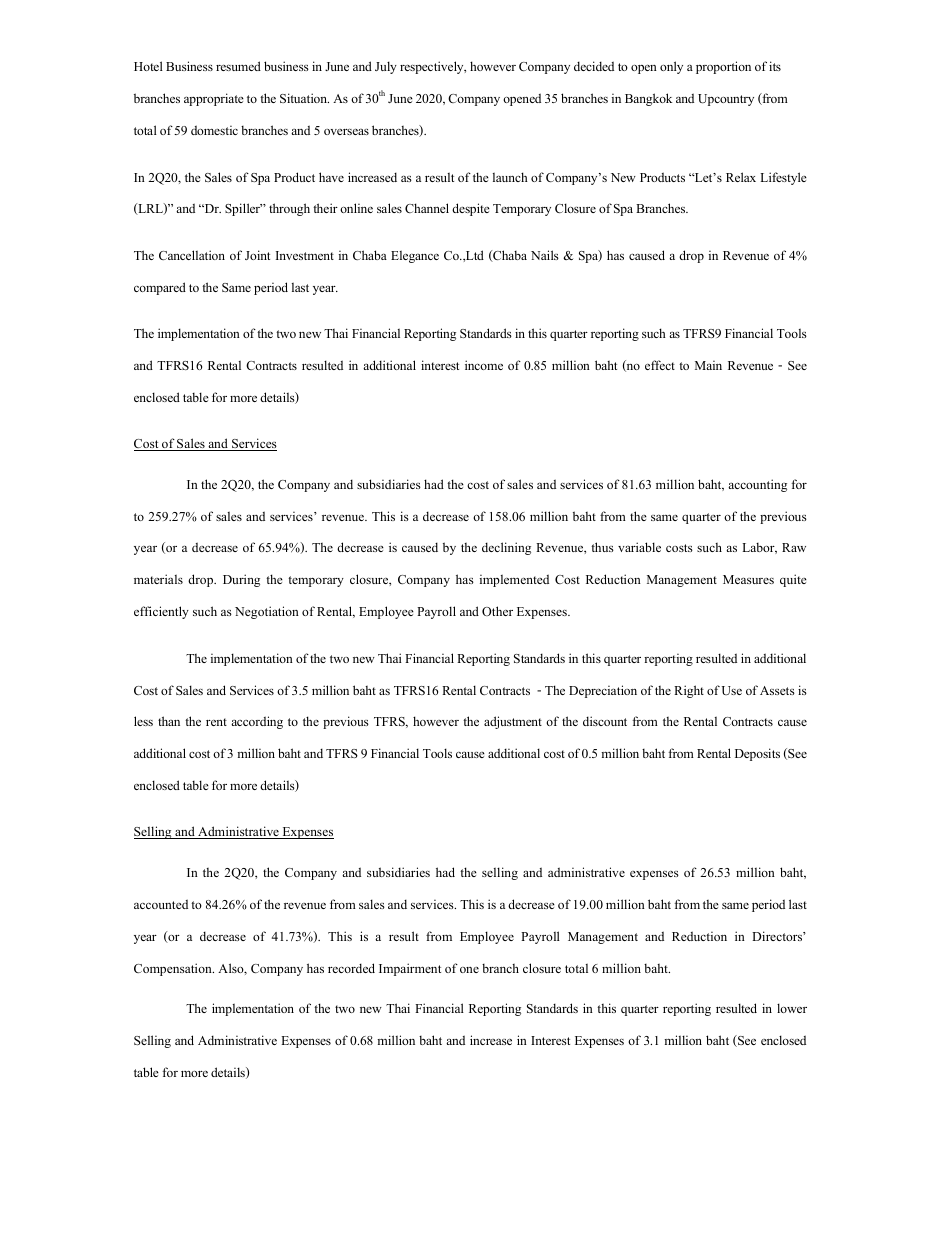 The height and width of the screenshot is (1233, 952). Describe the element at coordinates (748, 579) in the screenshot. I see `Measures` at that location.
